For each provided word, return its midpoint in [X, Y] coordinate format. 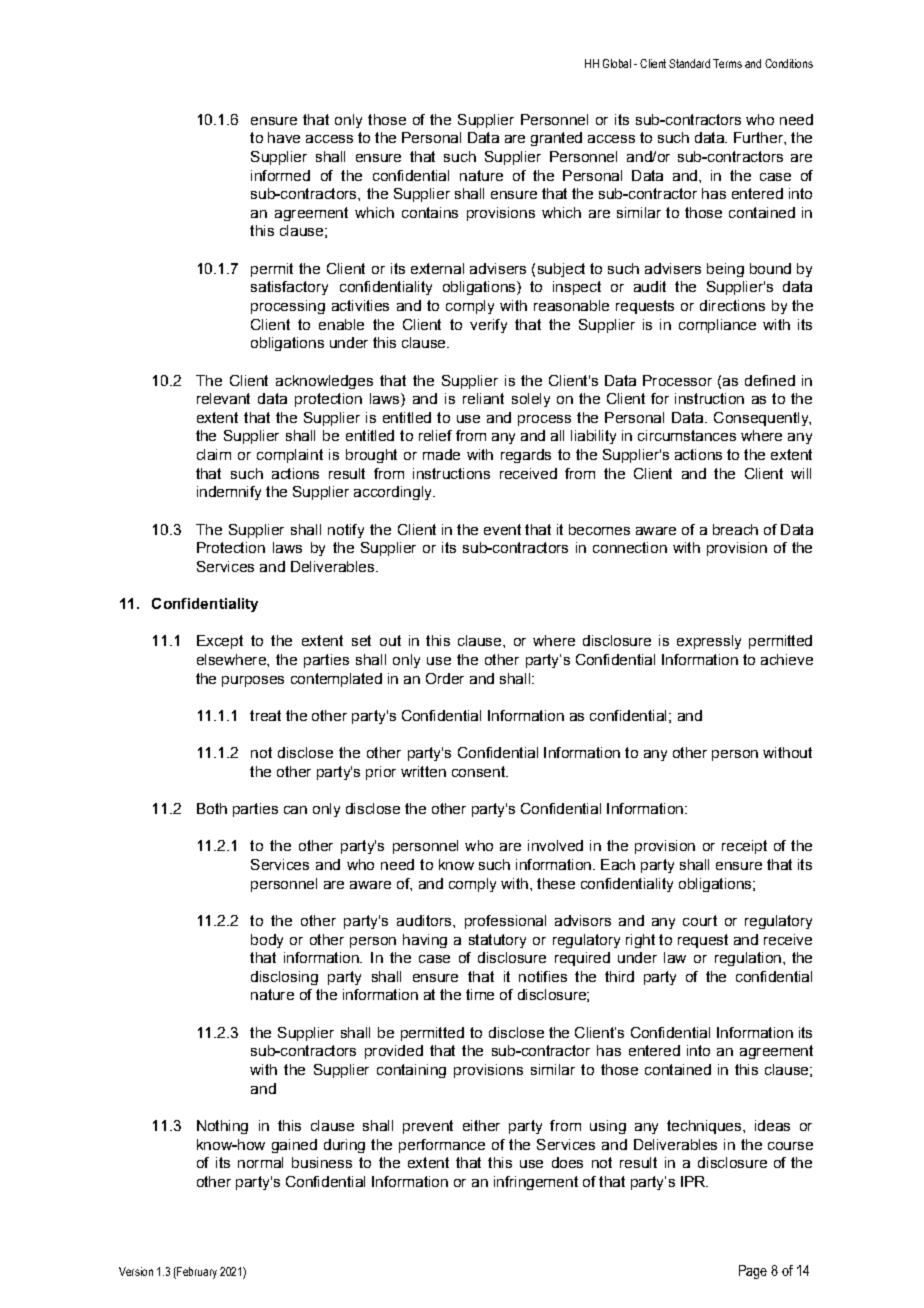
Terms [727, 63]
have [284, 137]
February [196, 1273]
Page [753, 1272]
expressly [709, 642]
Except [220, 642]
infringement [536, 1183]
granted [556, 139]
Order [445, 678]
